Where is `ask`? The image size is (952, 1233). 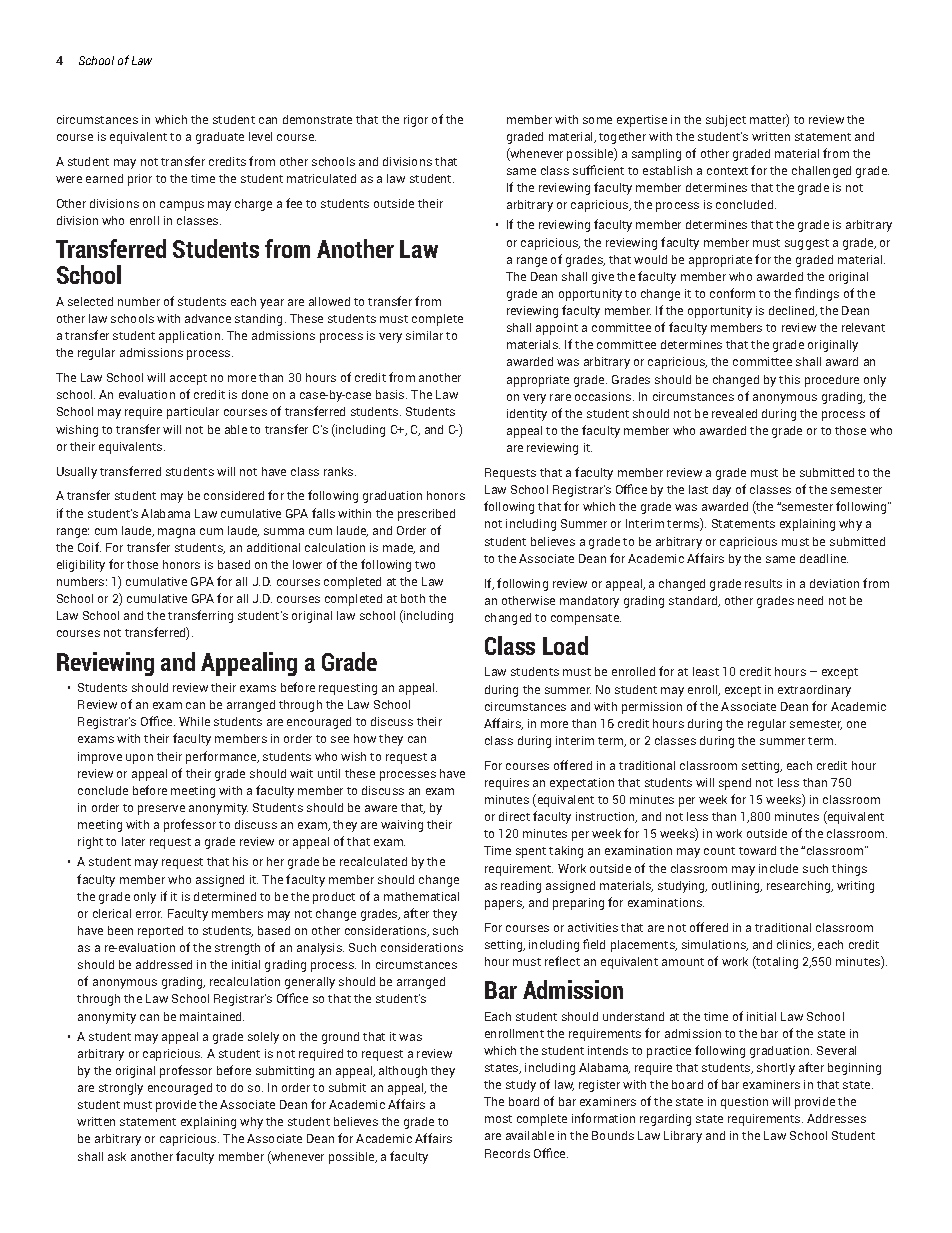 ask is located at coordinates (117, 1156).
